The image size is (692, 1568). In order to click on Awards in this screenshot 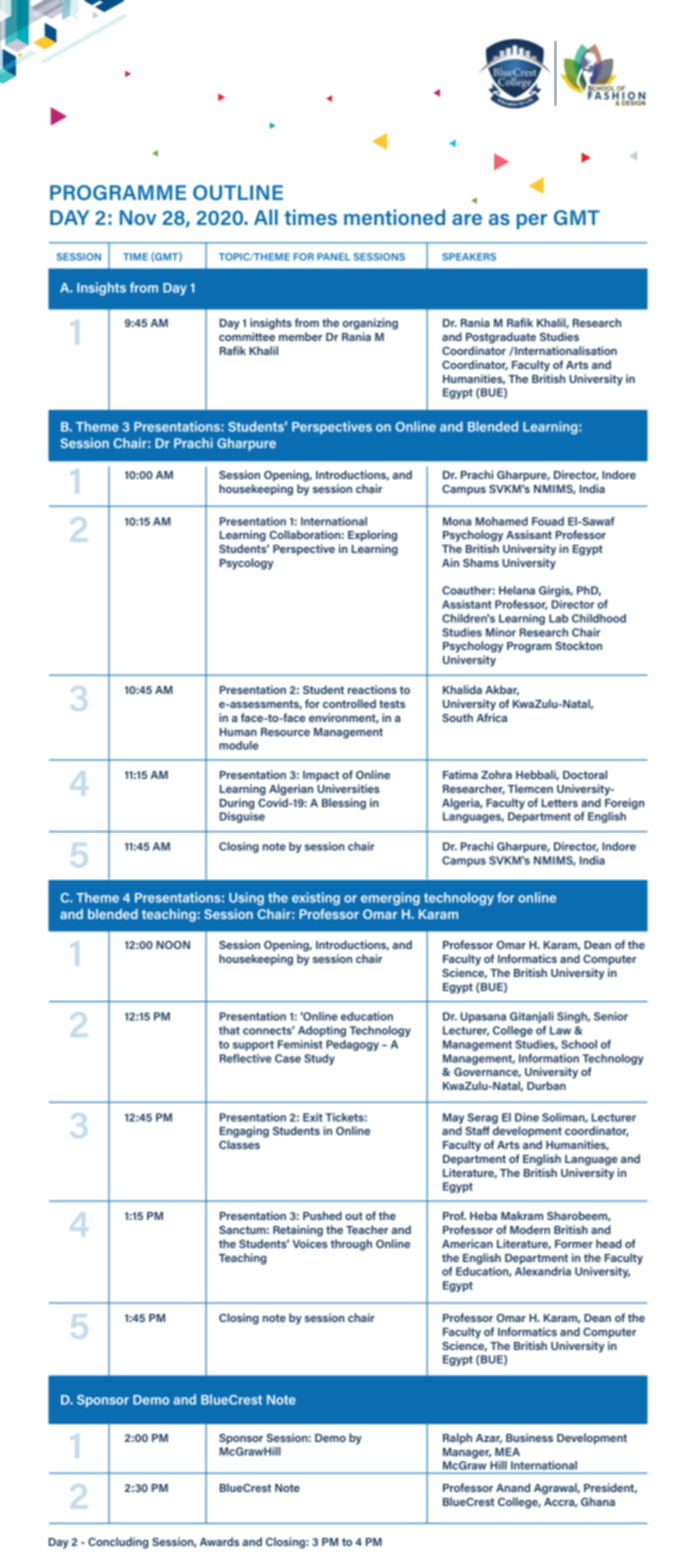, I will do `click(219, 1541)`.
